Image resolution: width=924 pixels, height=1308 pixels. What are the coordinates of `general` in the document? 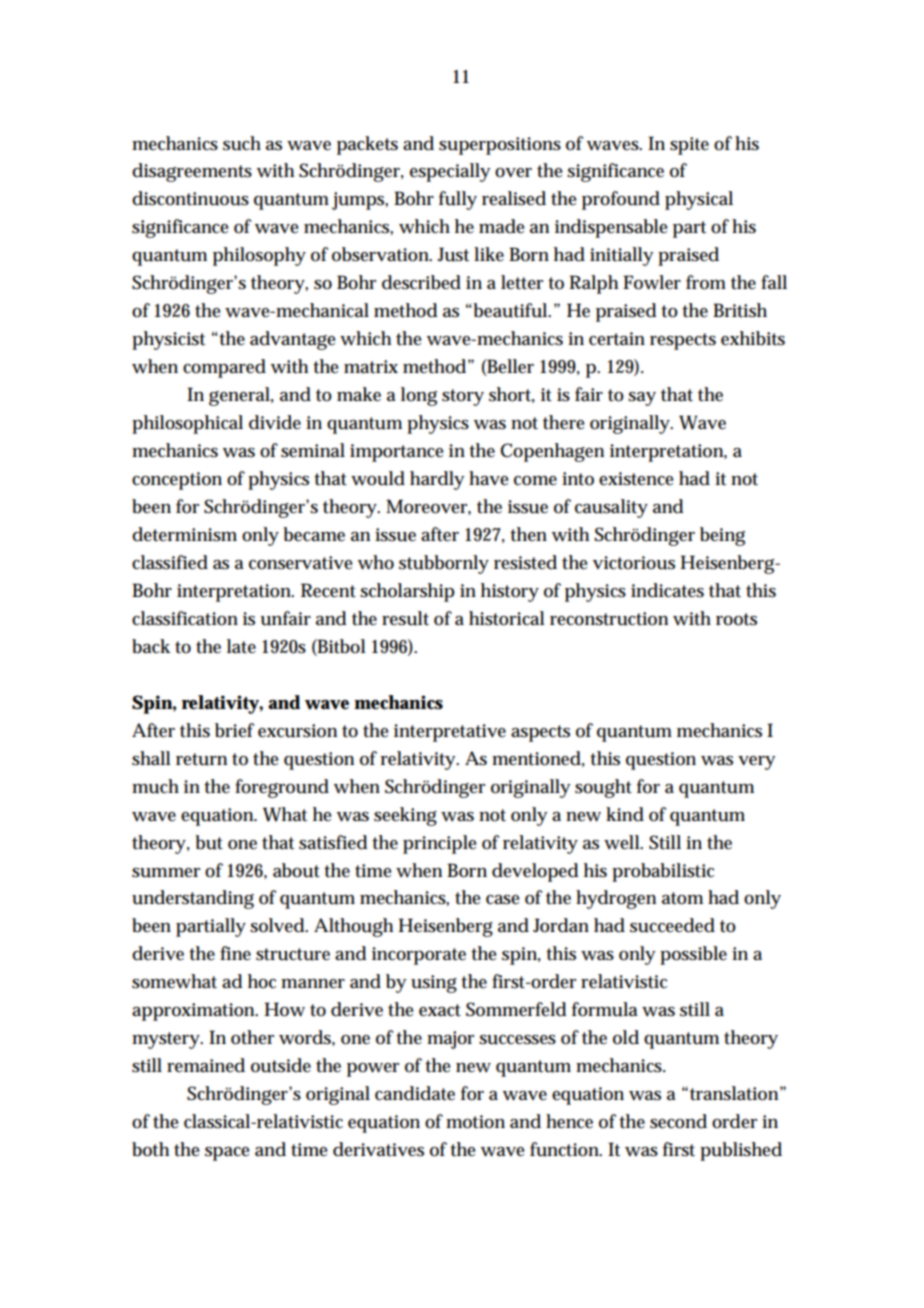 It's located at (240, 396).
